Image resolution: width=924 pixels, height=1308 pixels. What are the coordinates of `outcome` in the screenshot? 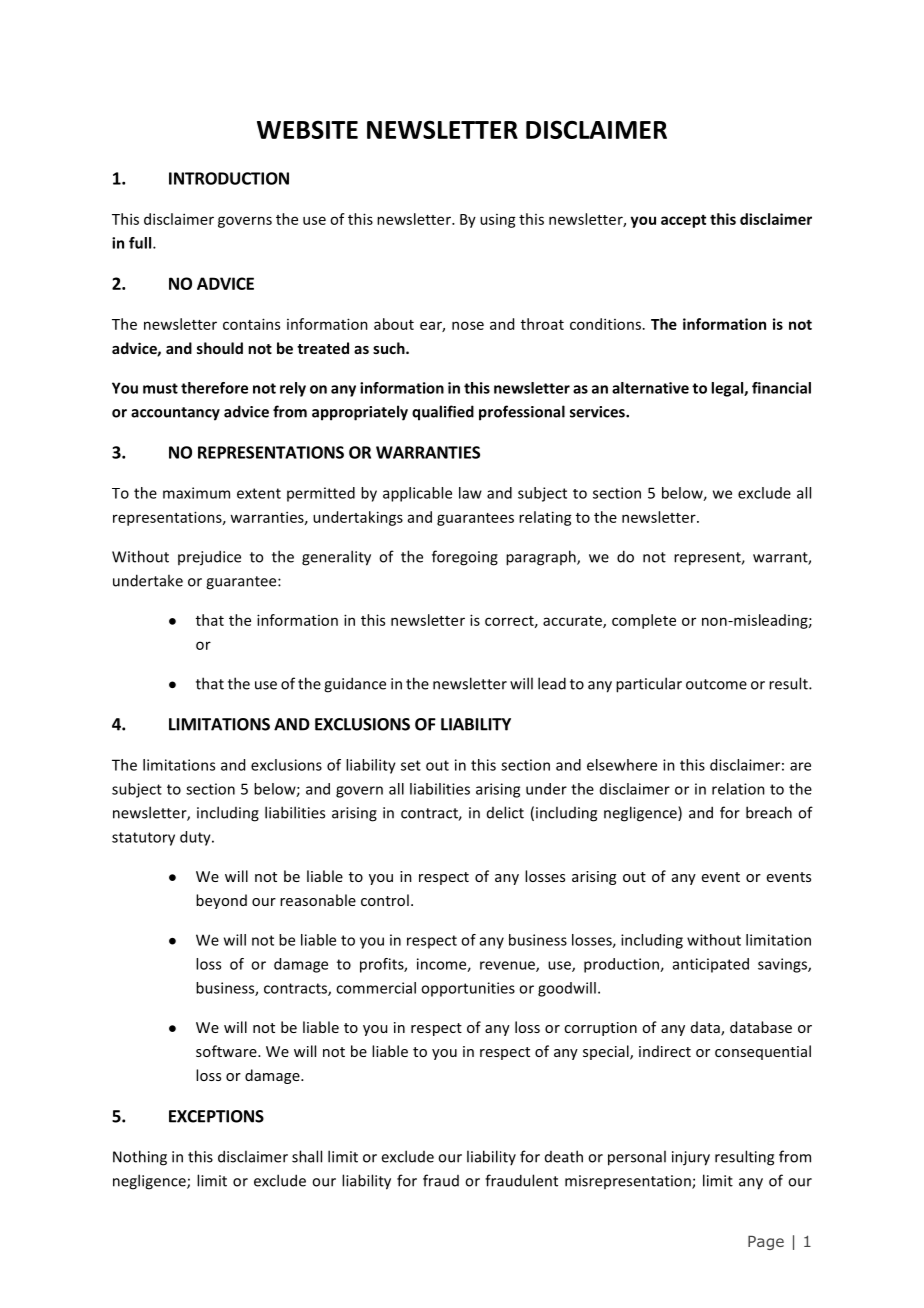 It's located at (716, 684).
